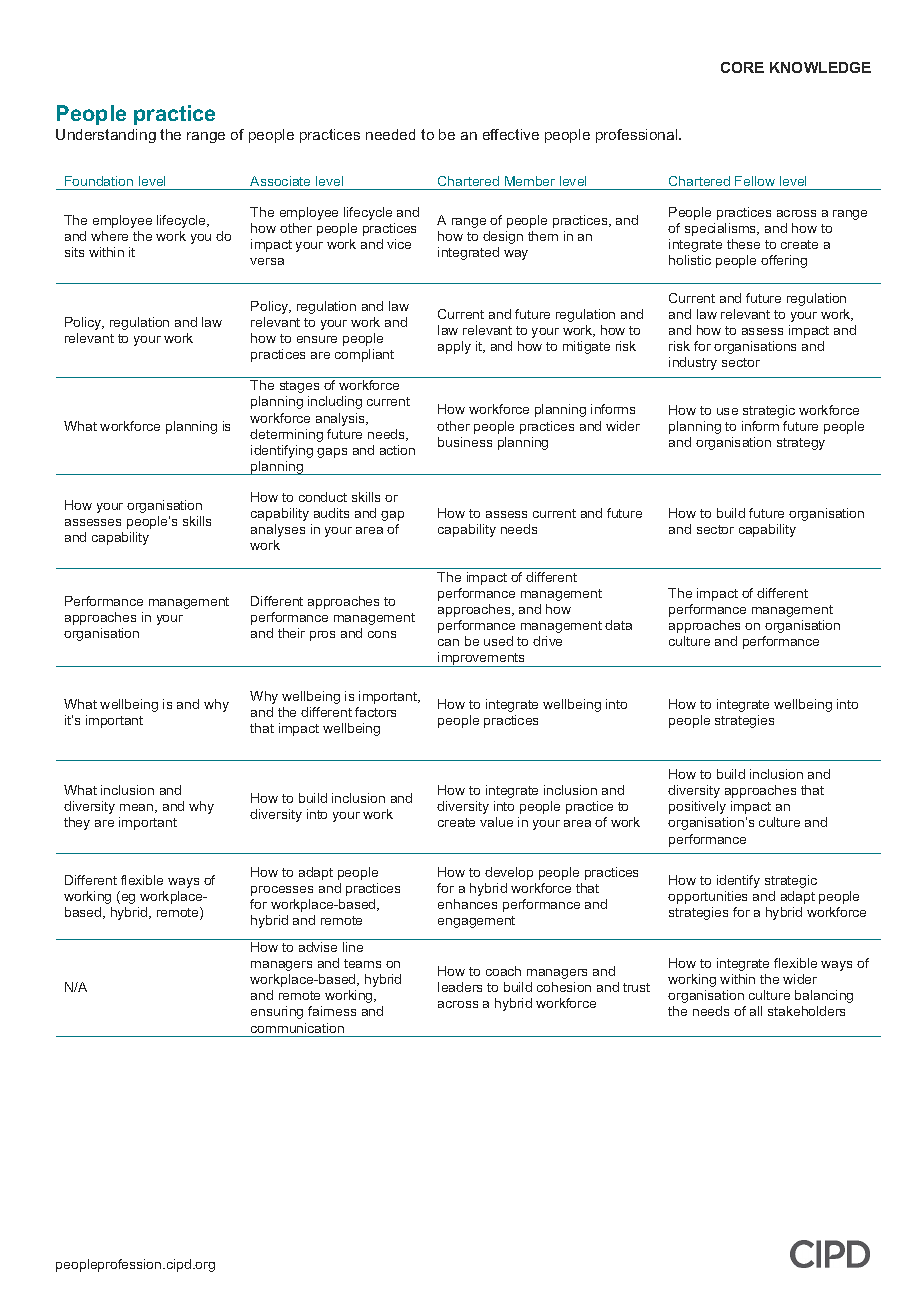 This screenshot has height=1308, width=924. Describe the element at coordinates (756, 1011) in the screenshot. I see `all` at that location.
